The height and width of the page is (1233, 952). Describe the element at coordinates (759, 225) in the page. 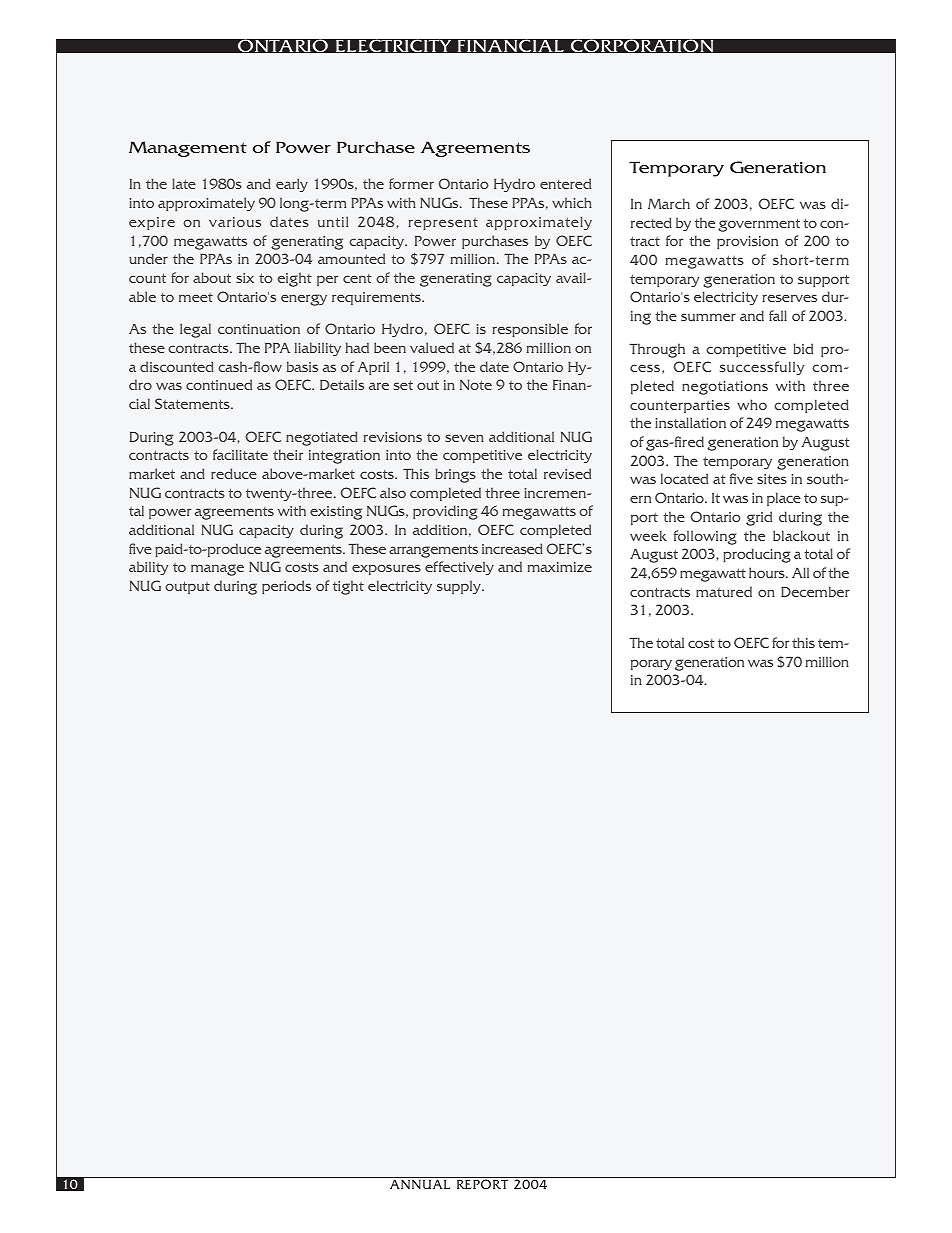

I see `government` at that location.
